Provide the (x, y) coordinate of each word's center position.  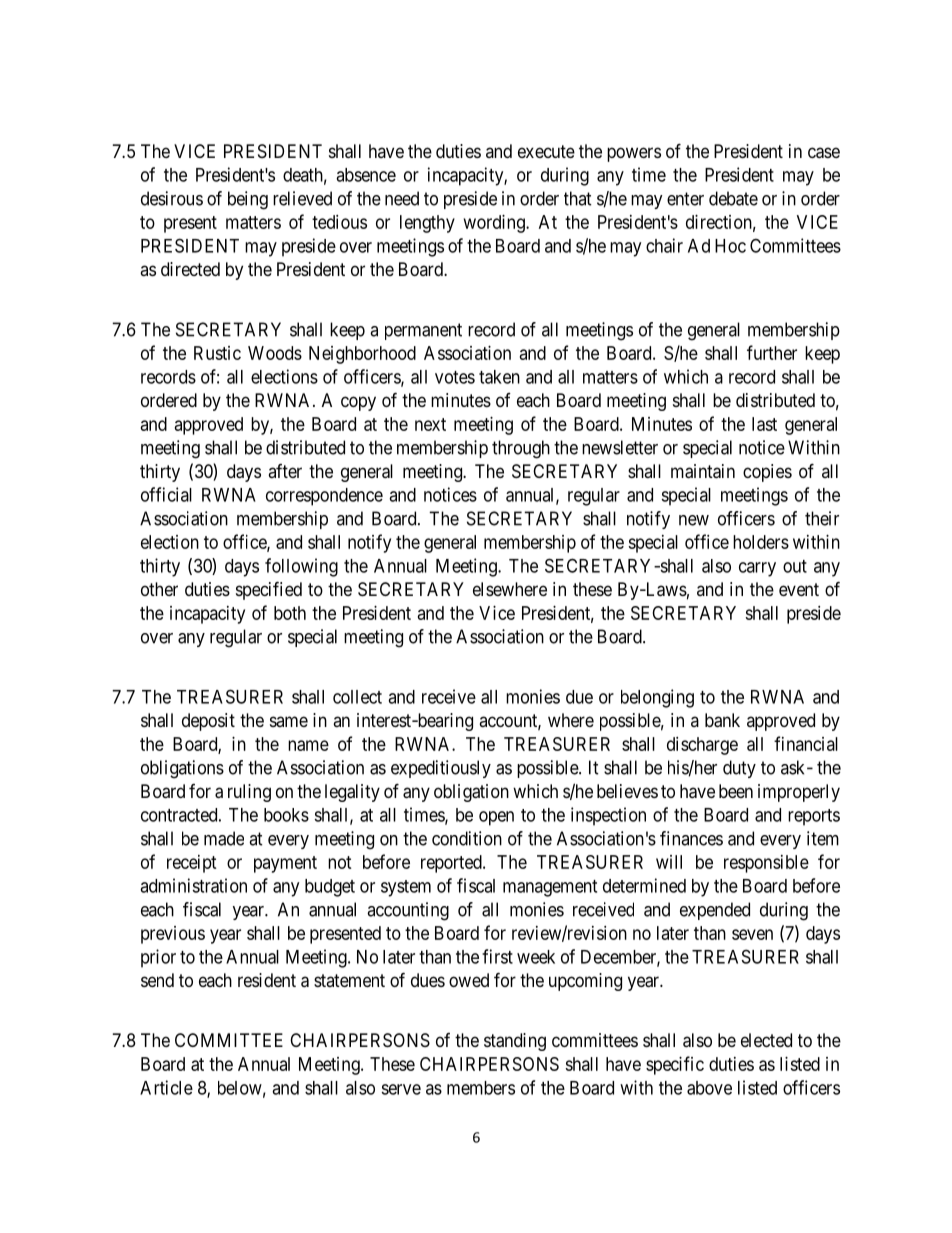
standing (515, 1042)
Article (166, 1087)
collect (357, 697)
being (248, 200)
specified (269, 590)
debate (733, 198)
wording (495, 224)
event (799, 589)
